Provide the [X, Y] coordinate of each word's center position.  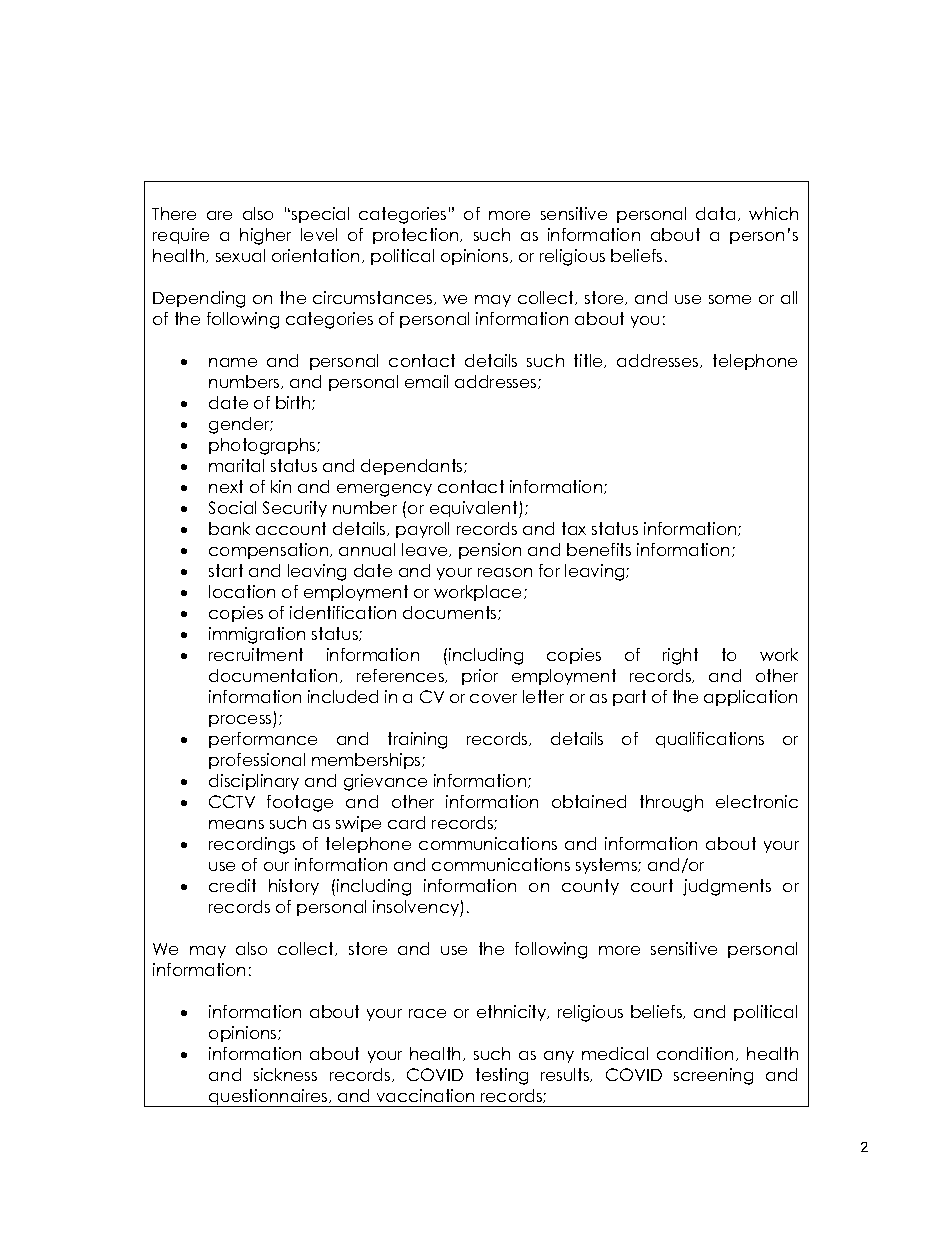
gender [241, 425]
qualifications [710, 740]
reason [505, 572]
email [426, 381]
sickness [285, 1074]
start [226, 570]
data [715, 213]
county [590, 887]
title [589, 361]
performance [263, 740]
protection [417, 236]
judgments [727, 887]
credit [232, 885]
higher [265, 236]
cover [493, 698]
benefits [599, 549]
